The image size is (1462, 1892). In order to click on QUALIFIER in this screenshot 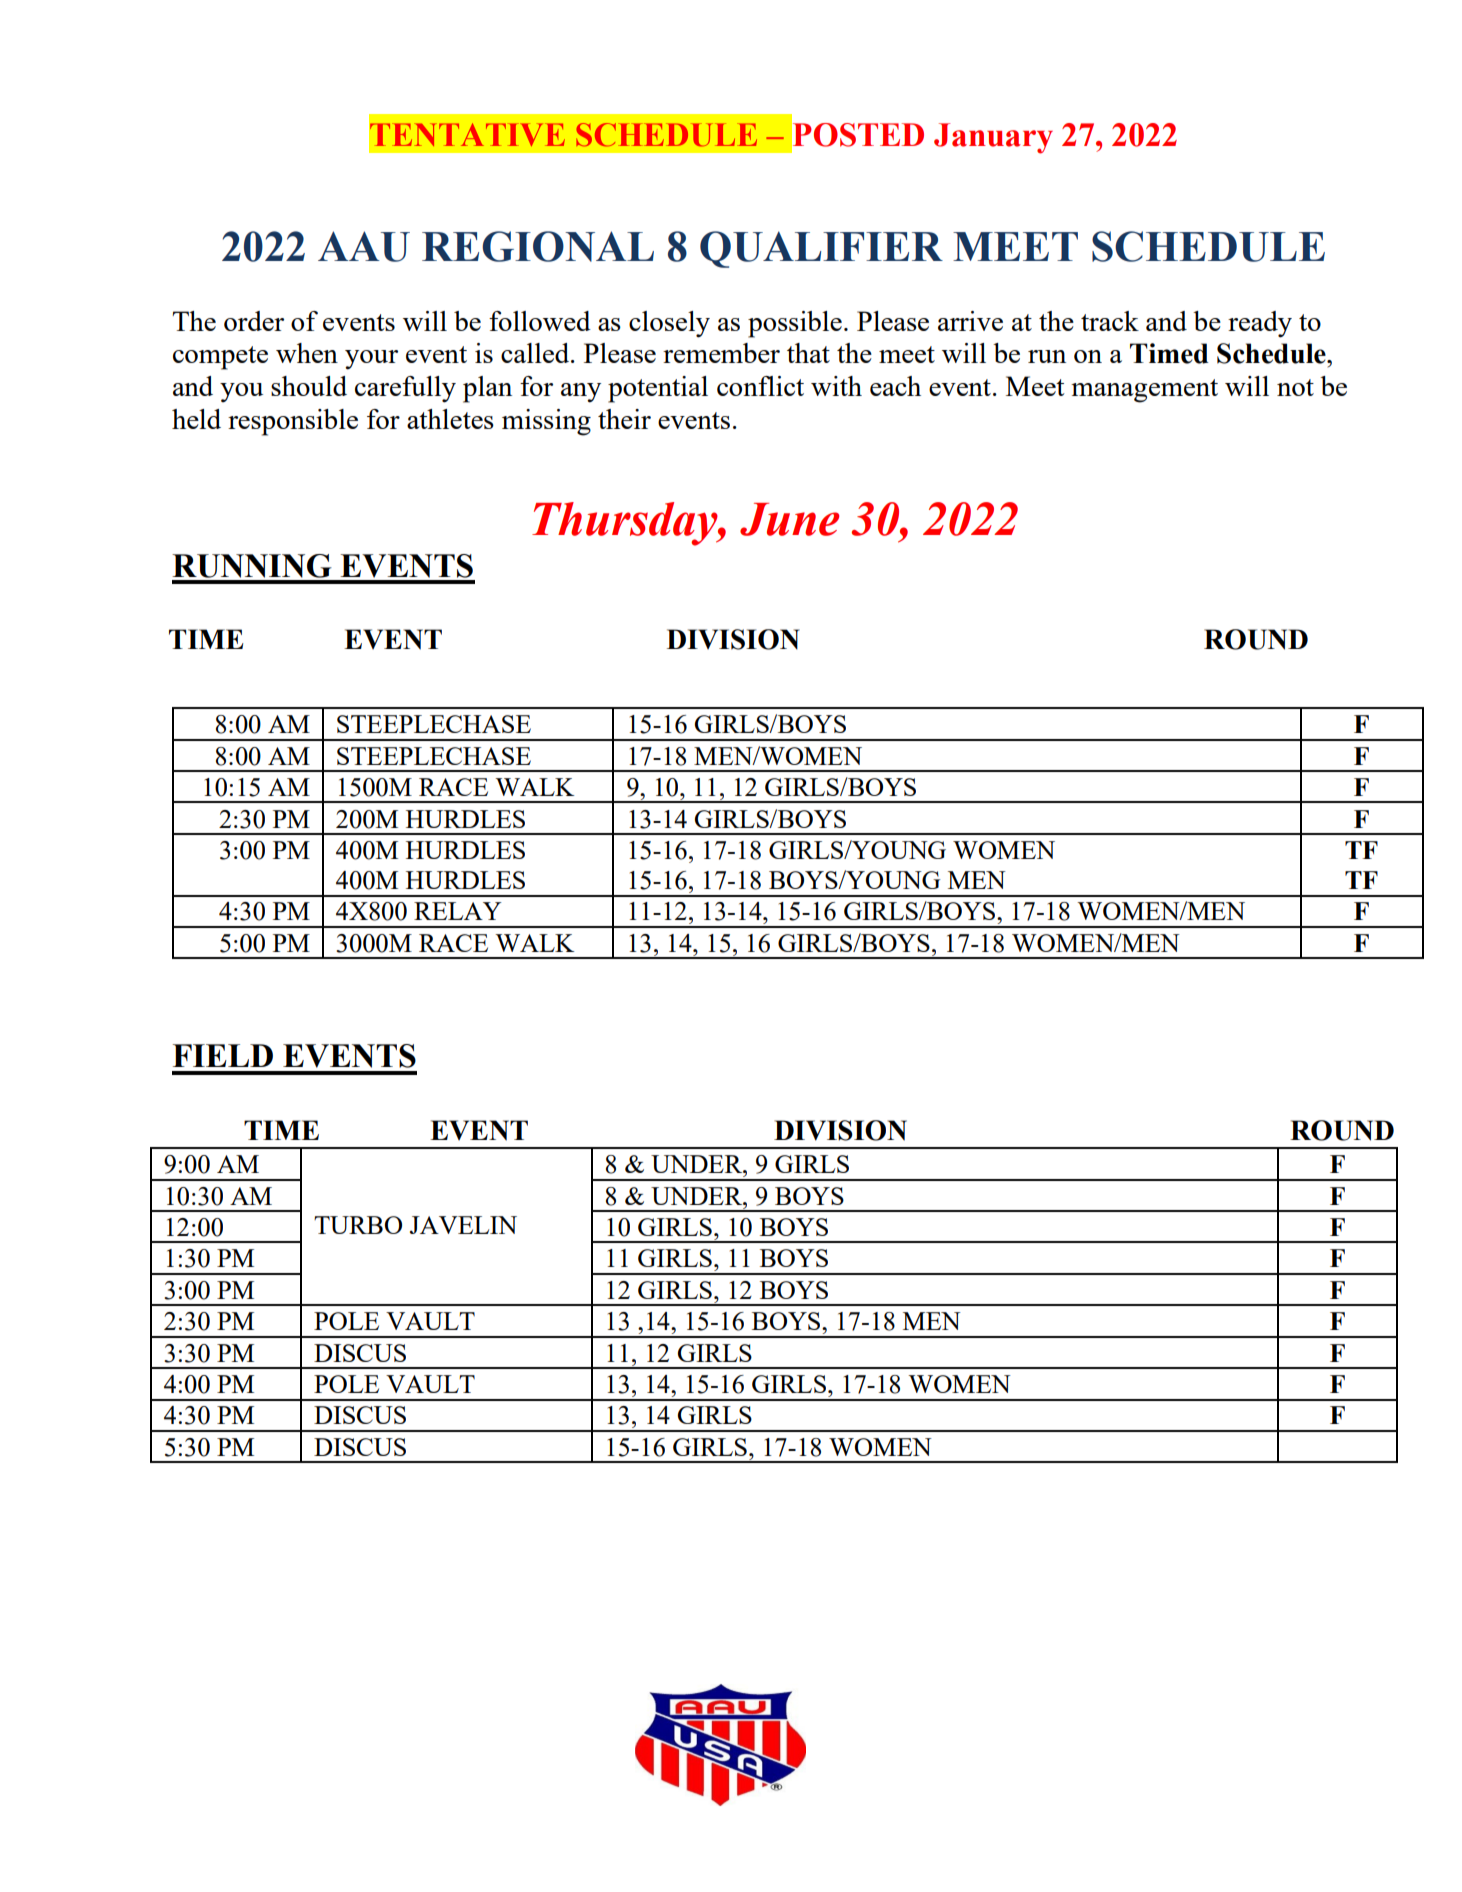, I will do `click(821, 249)`.
